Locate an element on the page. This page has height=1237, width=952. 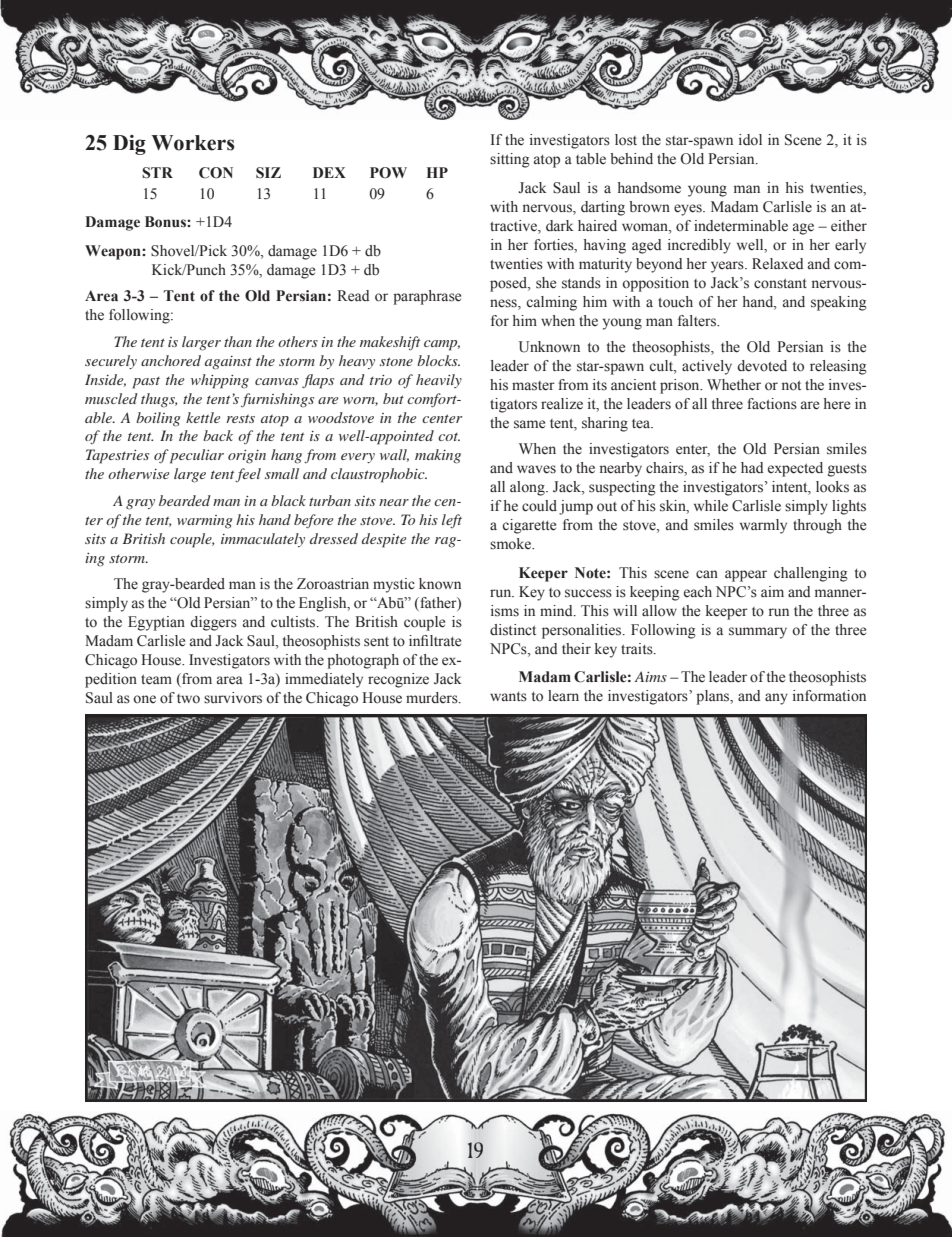
Workers is located at coordinates (192, 143).
